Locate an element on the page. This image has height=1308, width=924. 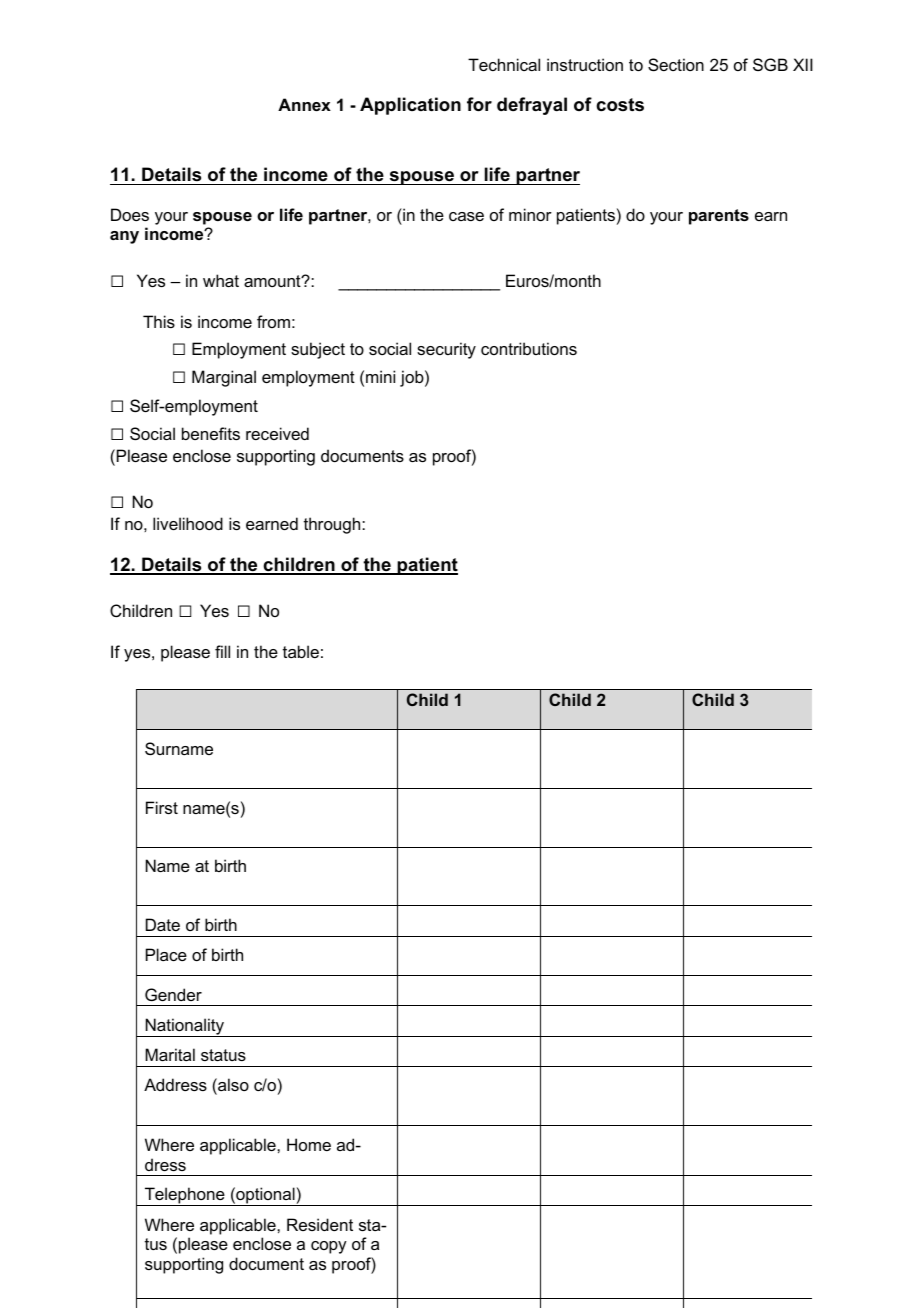
Resident is located at coordinates (320, 1224).
